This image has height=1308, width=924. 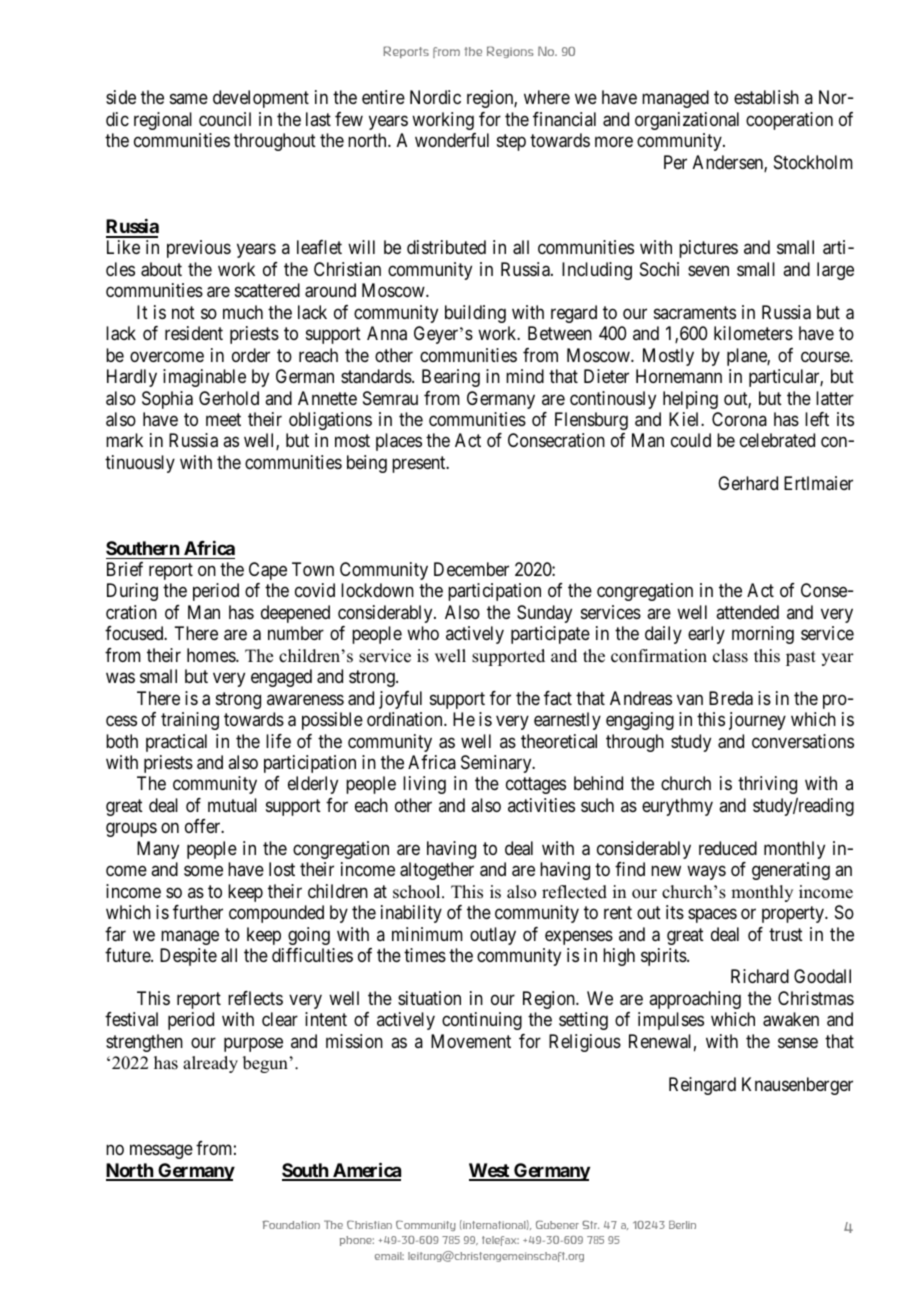 What do you see at coordinates (161, 1151) in the image?
I see `message` at bounding box center [161, 1151].
